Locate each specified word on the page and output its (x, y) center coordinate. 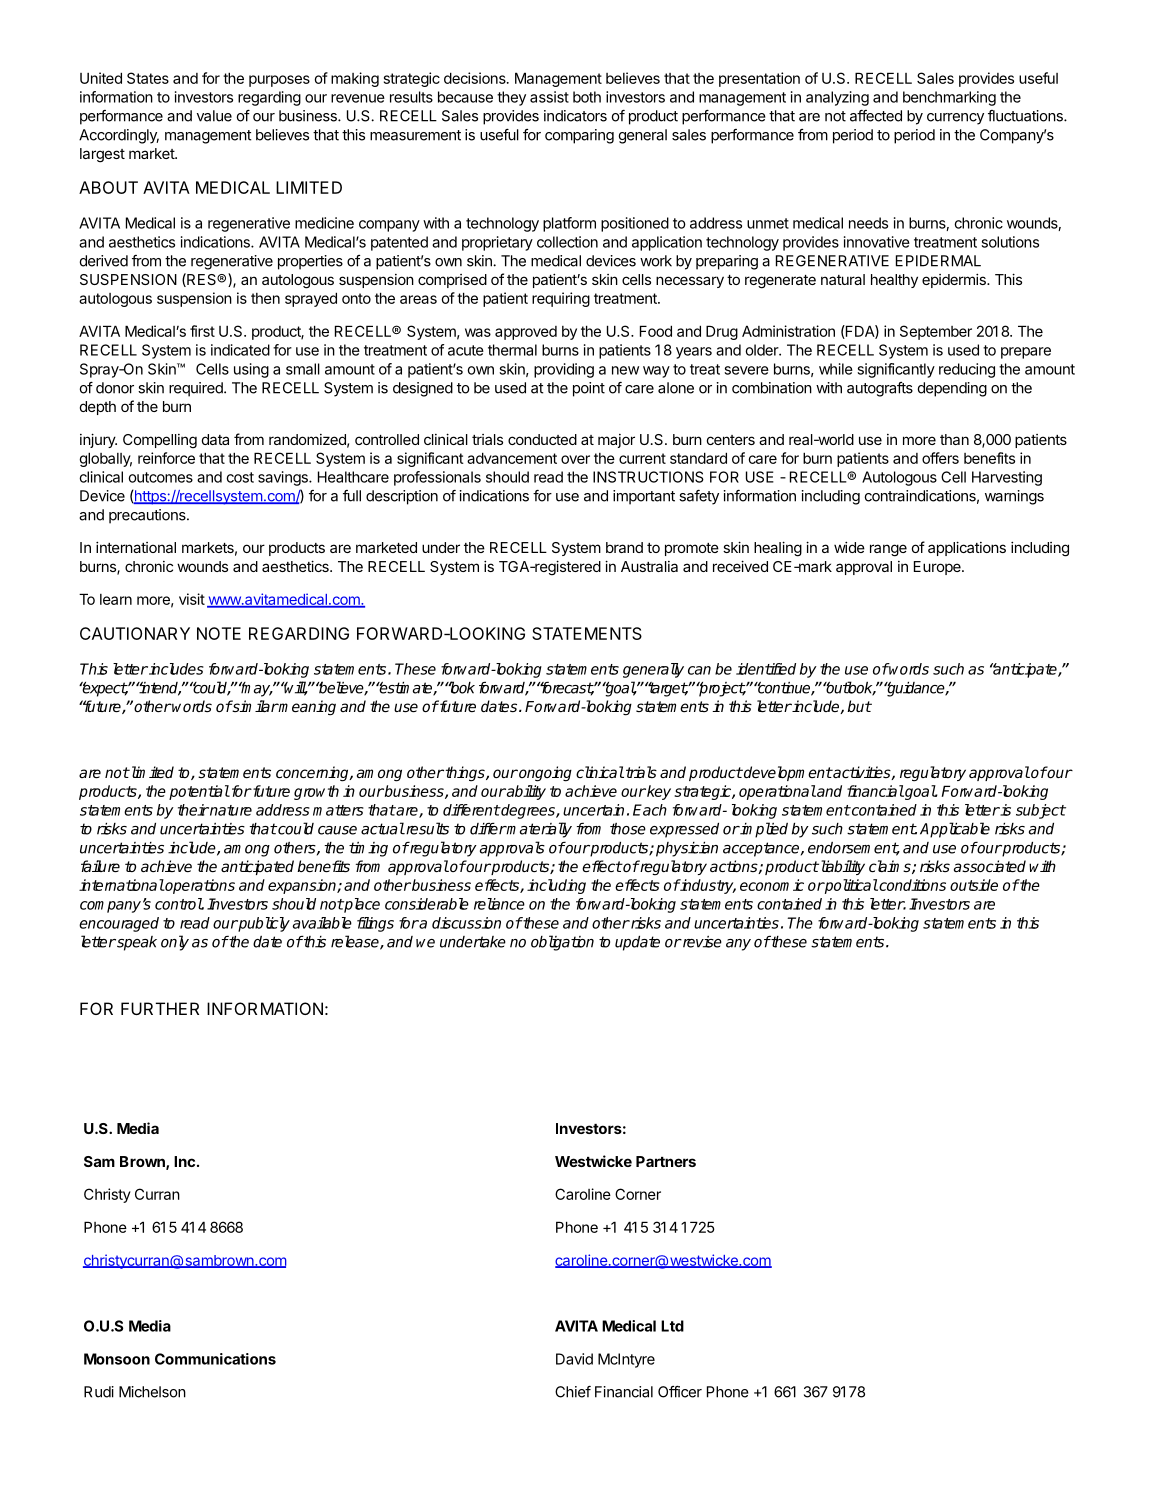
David (574, 1359)
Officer (680, 1392)
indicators (575, 116)
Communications (215, 1359)
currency (955, 119)
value (214, 116)
